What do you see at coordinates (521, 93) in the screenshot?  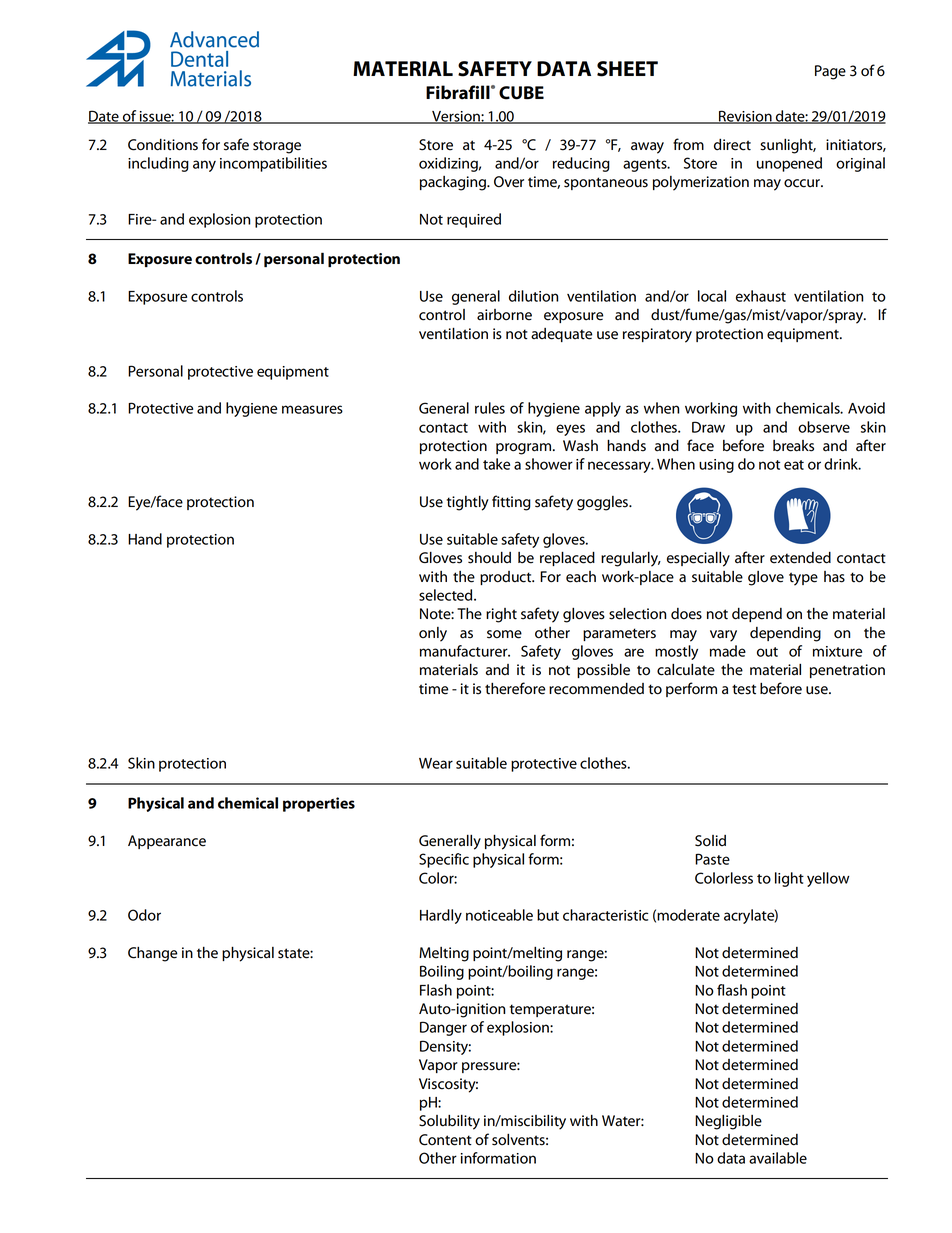 I see `CUBE` at bounding box center [521, 93].
